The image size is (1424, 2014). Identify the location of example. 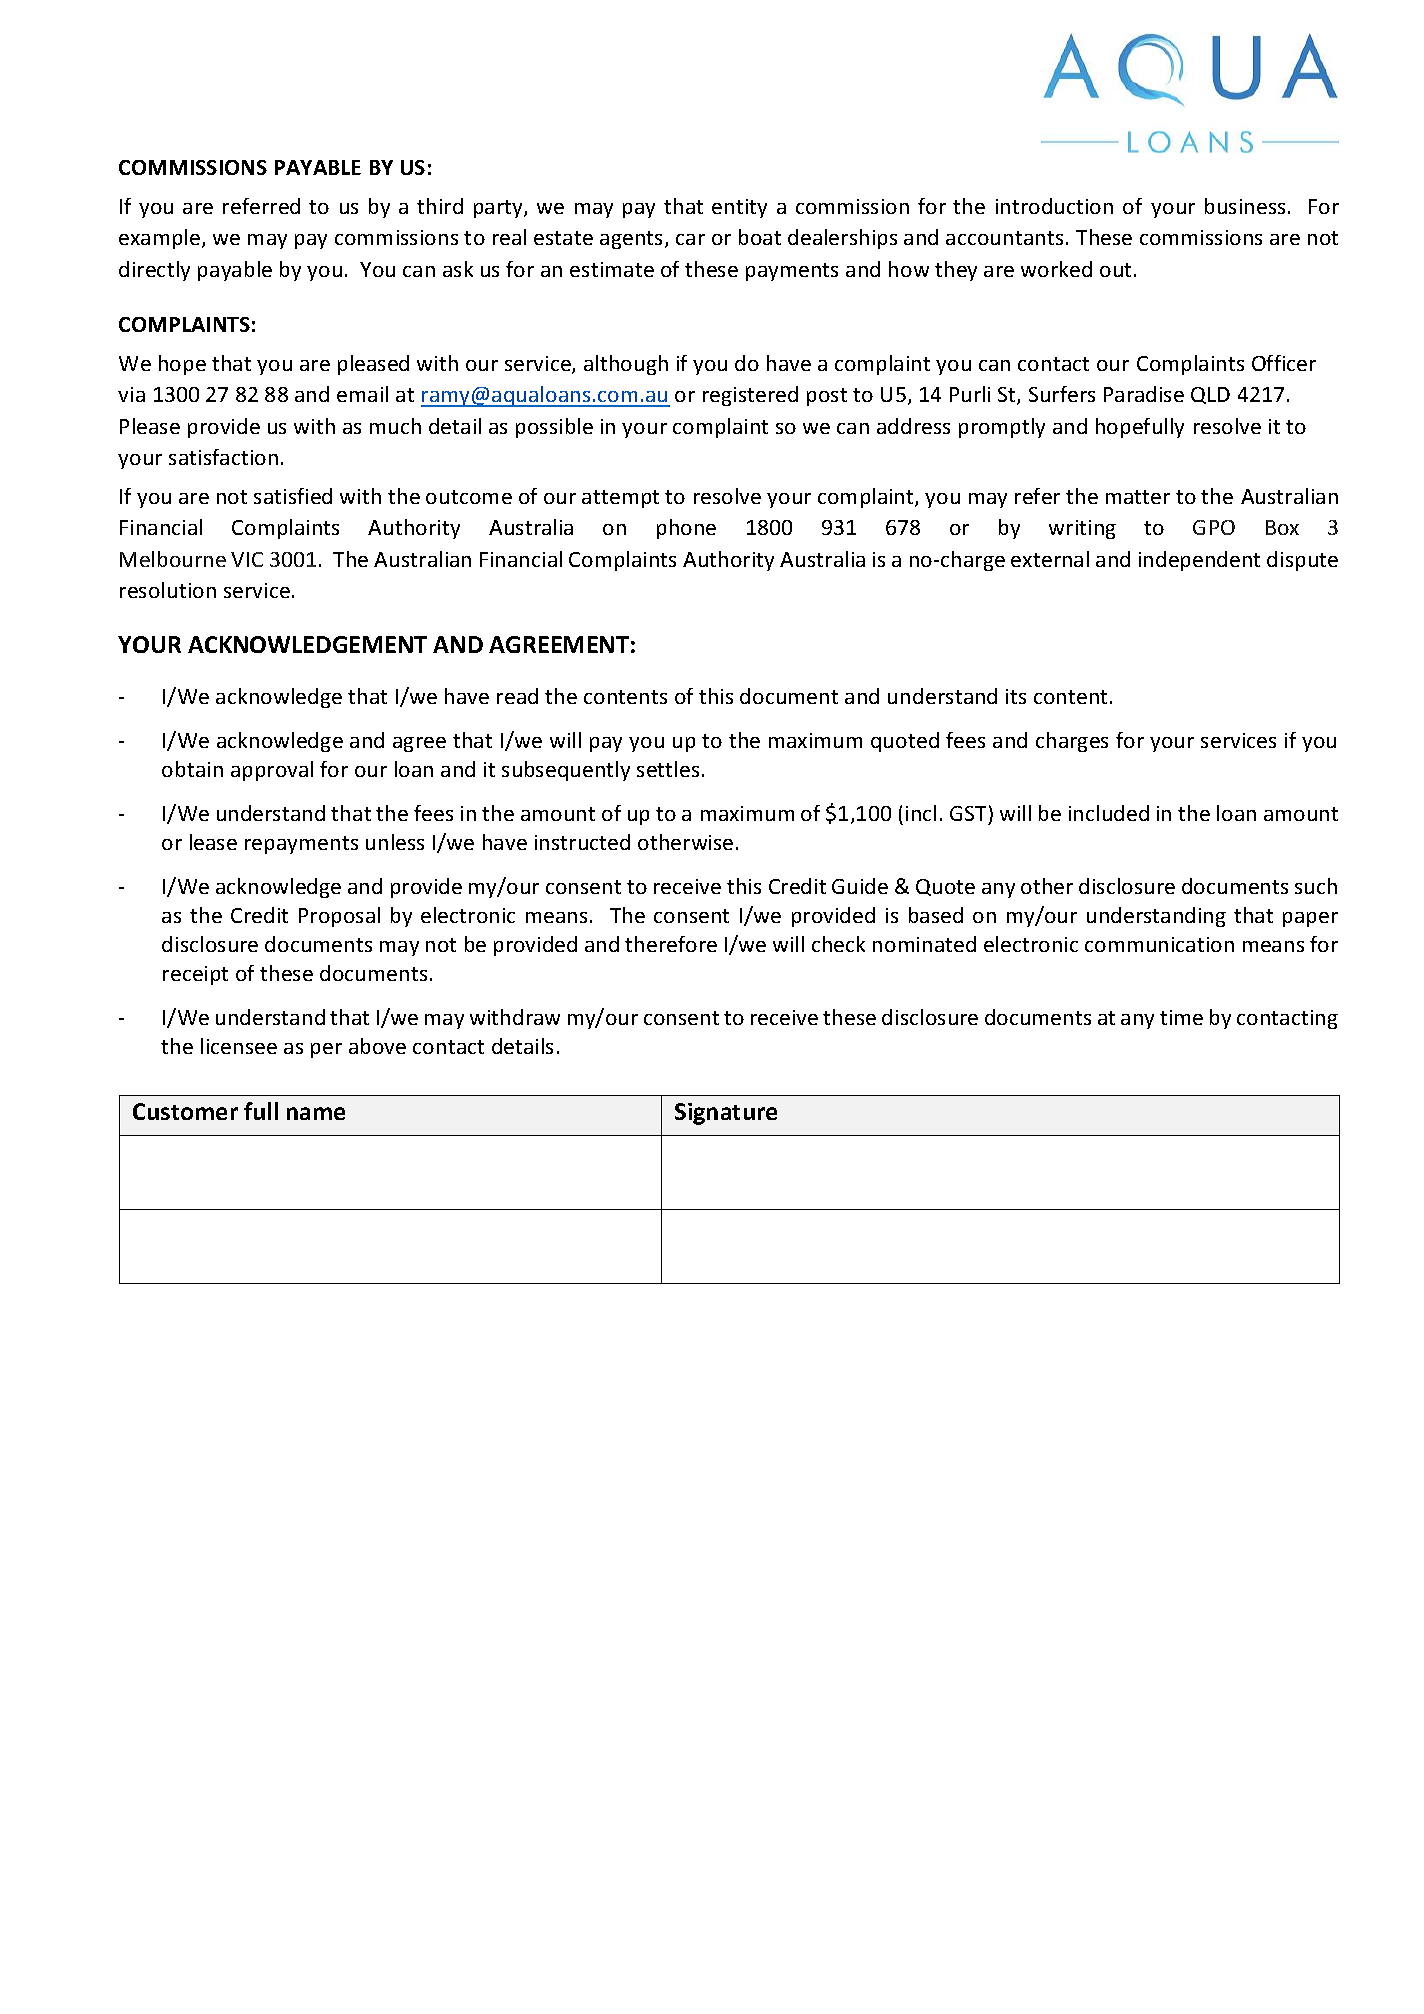
(161, 239).
